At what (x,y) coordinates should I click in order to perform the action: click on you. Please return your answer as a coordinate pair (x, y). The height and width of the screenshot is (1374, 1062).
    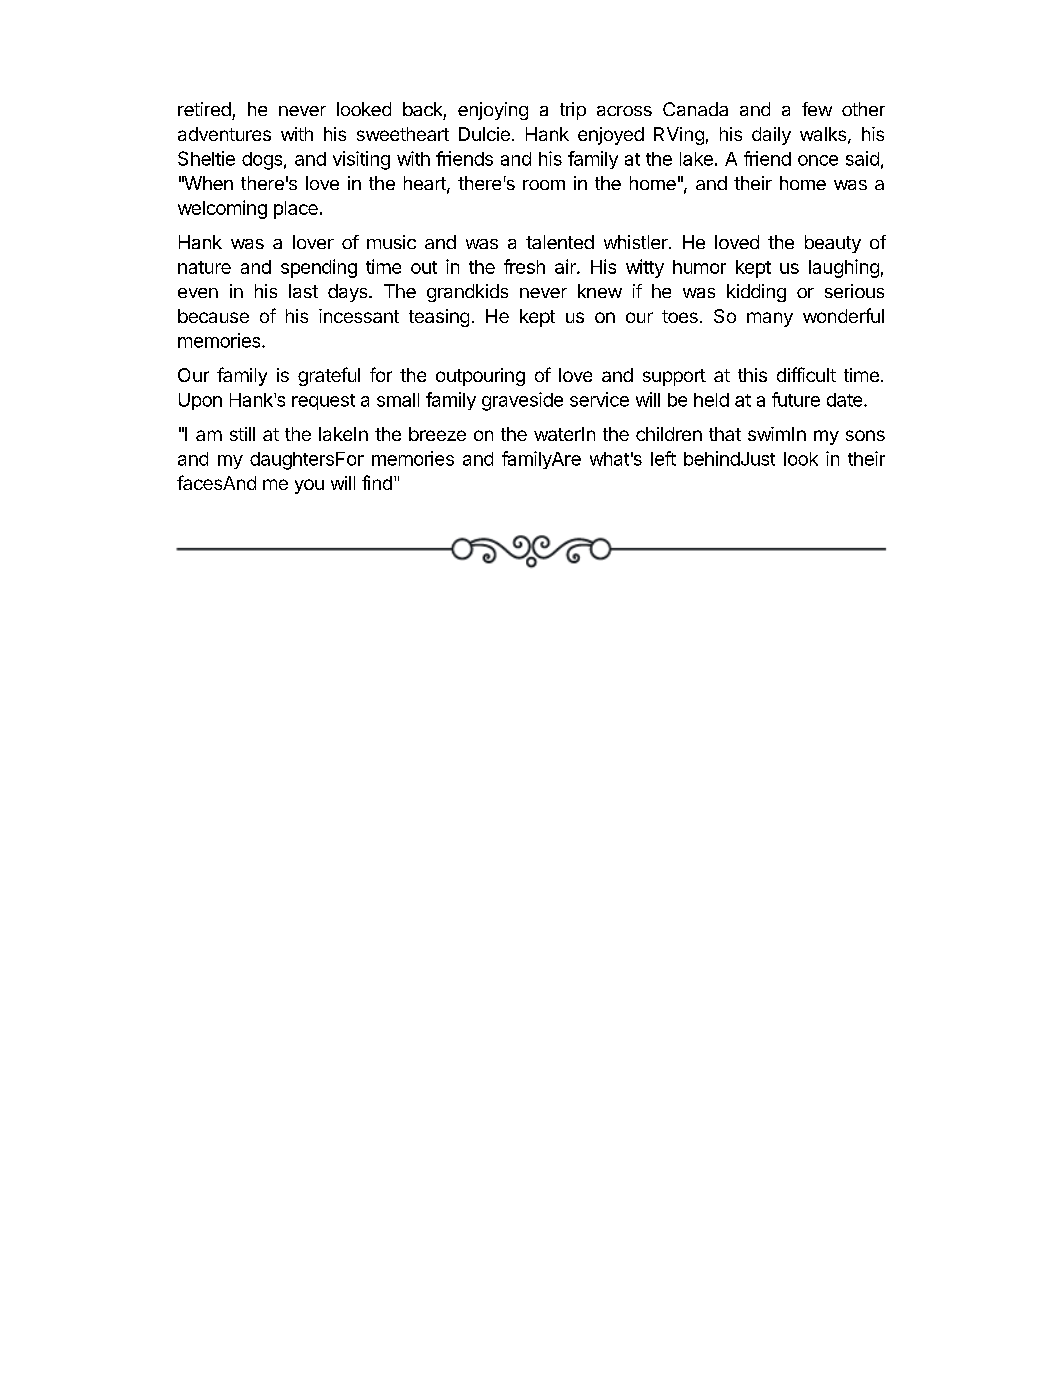
    Looking at the image, I should click on (309, 486).
